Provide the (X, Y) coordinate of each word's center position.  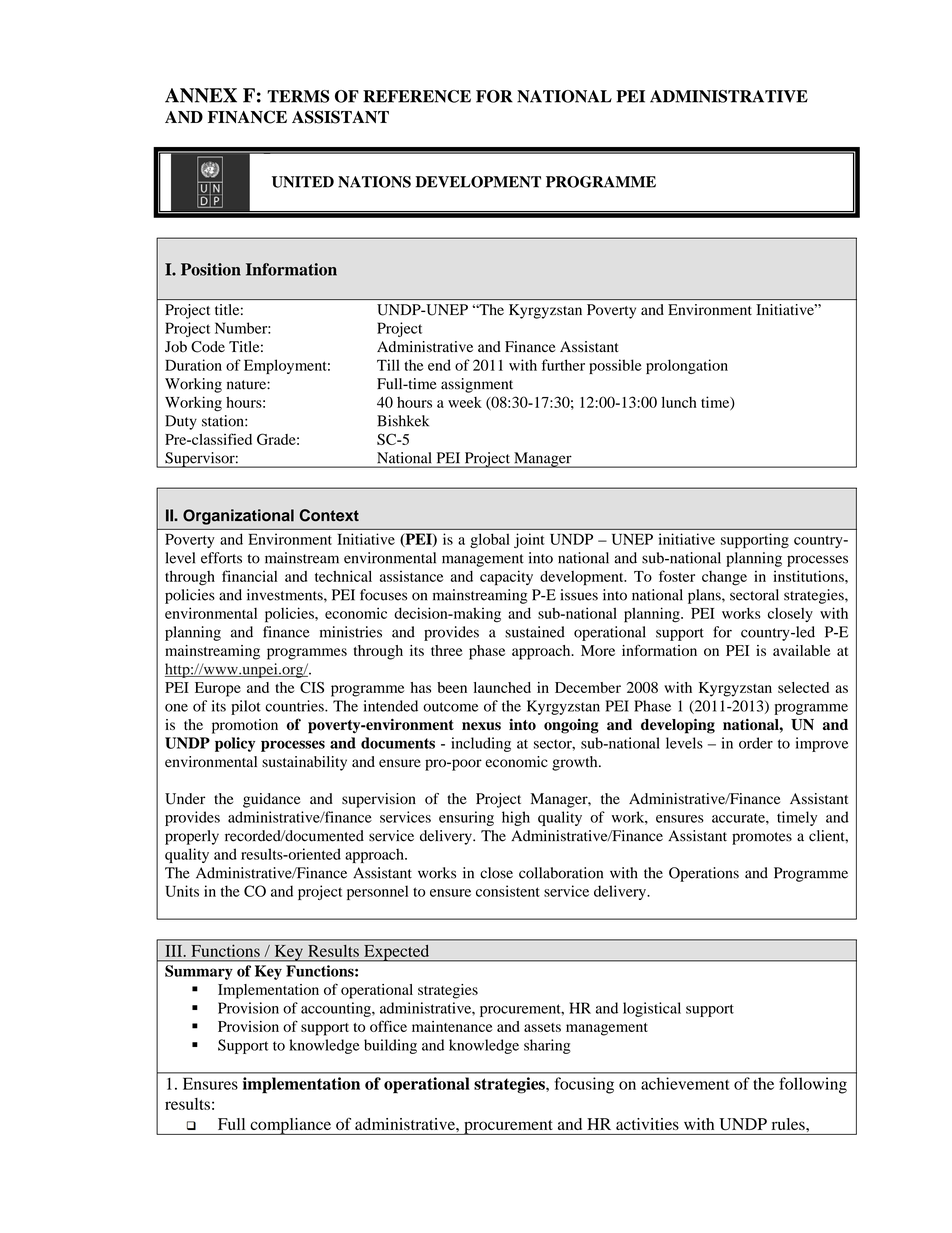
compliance (290, 1126)
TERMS (298, 96)
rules (789, 1124)
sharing (547, 1046)
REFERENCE (417, 96)
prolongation (687, 366)
